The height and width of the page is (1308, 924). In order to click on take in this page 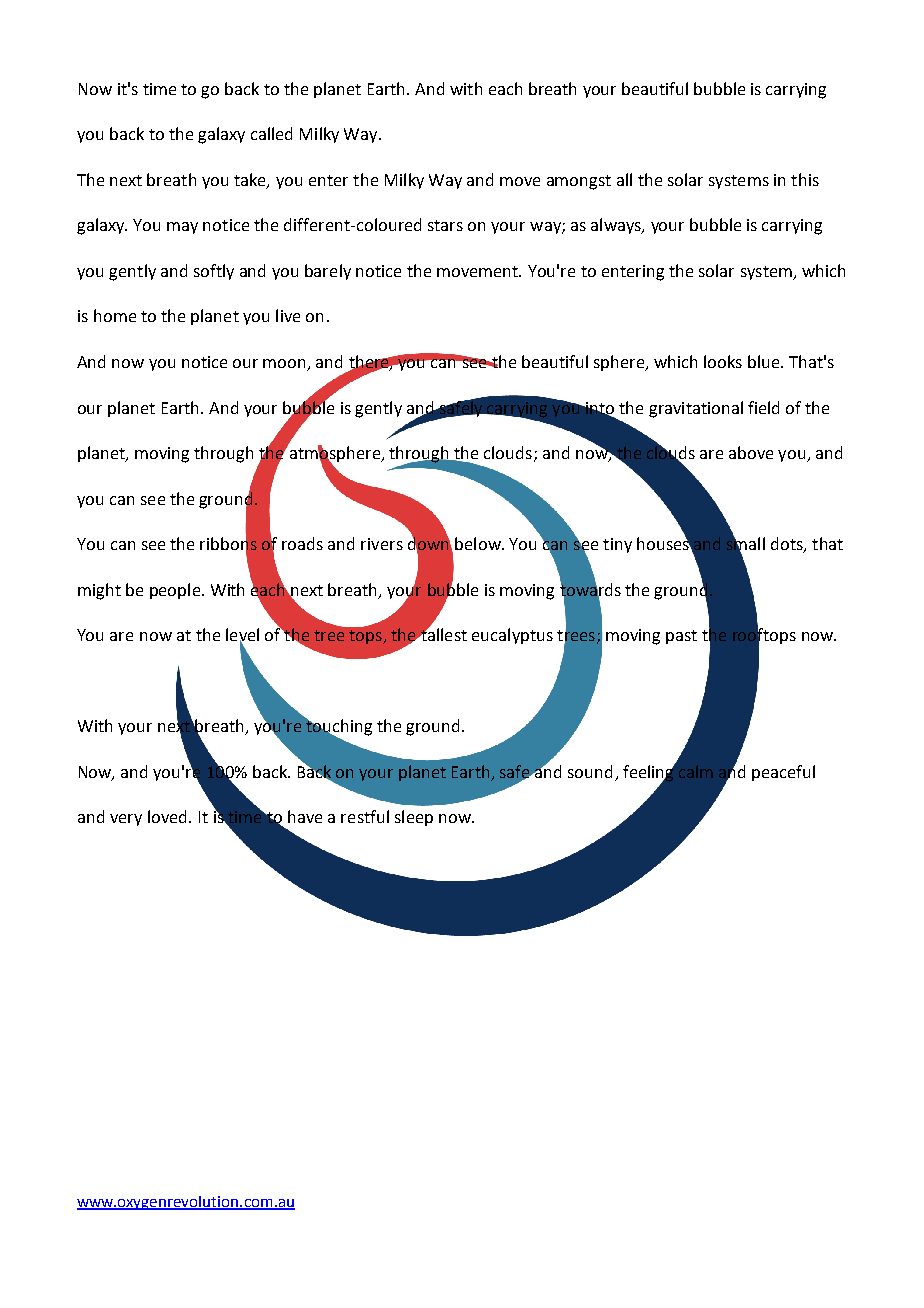, I will do `click(251, 181)`.
